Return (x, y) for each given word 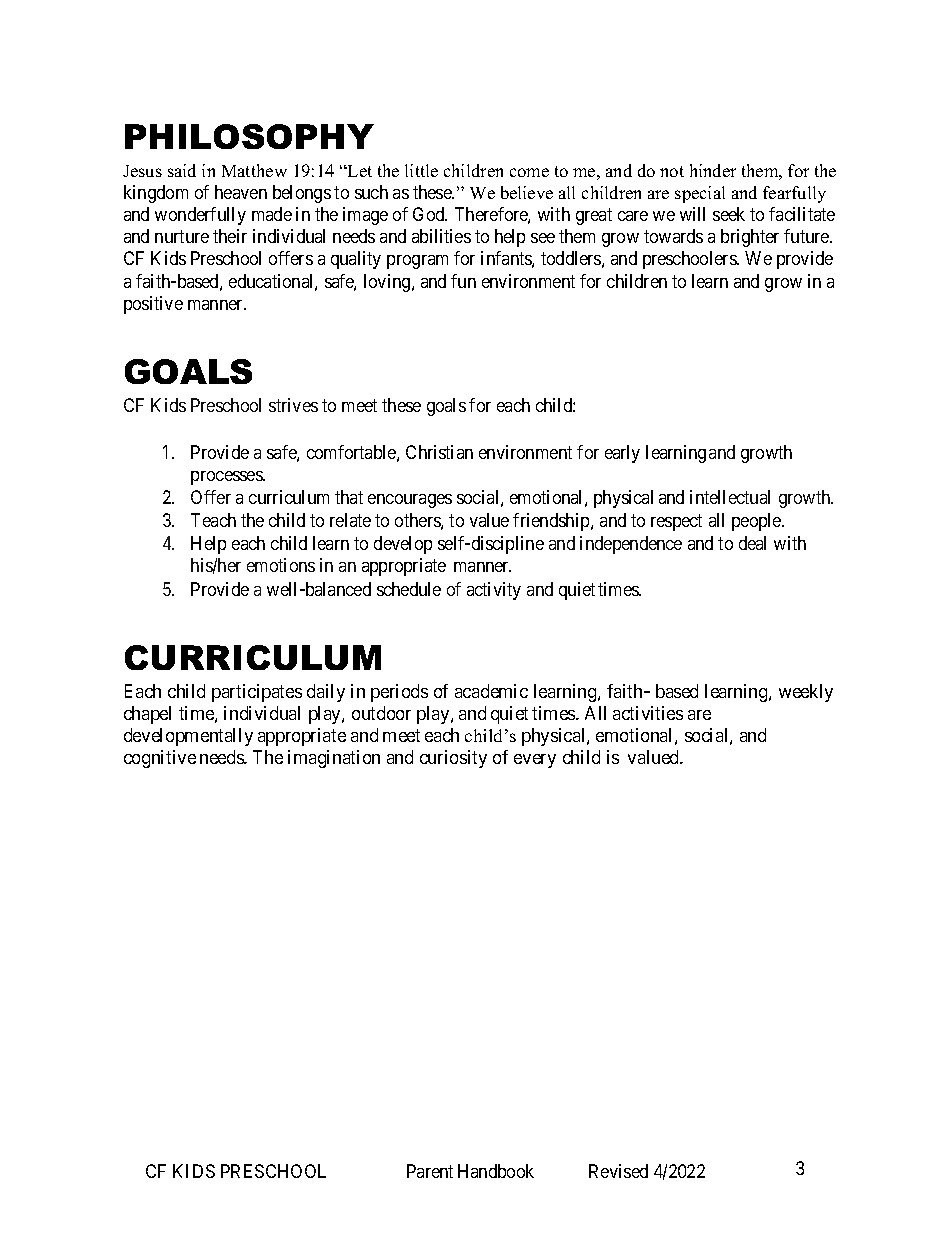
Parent (430, 1171)
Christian (439, 452)
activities (648, 713)
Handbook (496, 1171)
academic (491, 691)
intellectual (730, 497)
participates (257, 693)
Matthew (254, 170)
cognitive (160, 759)
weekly (806, 693)
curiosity (453, 759)
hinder (713, 170)
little (421, 170)
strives (293, 405)
